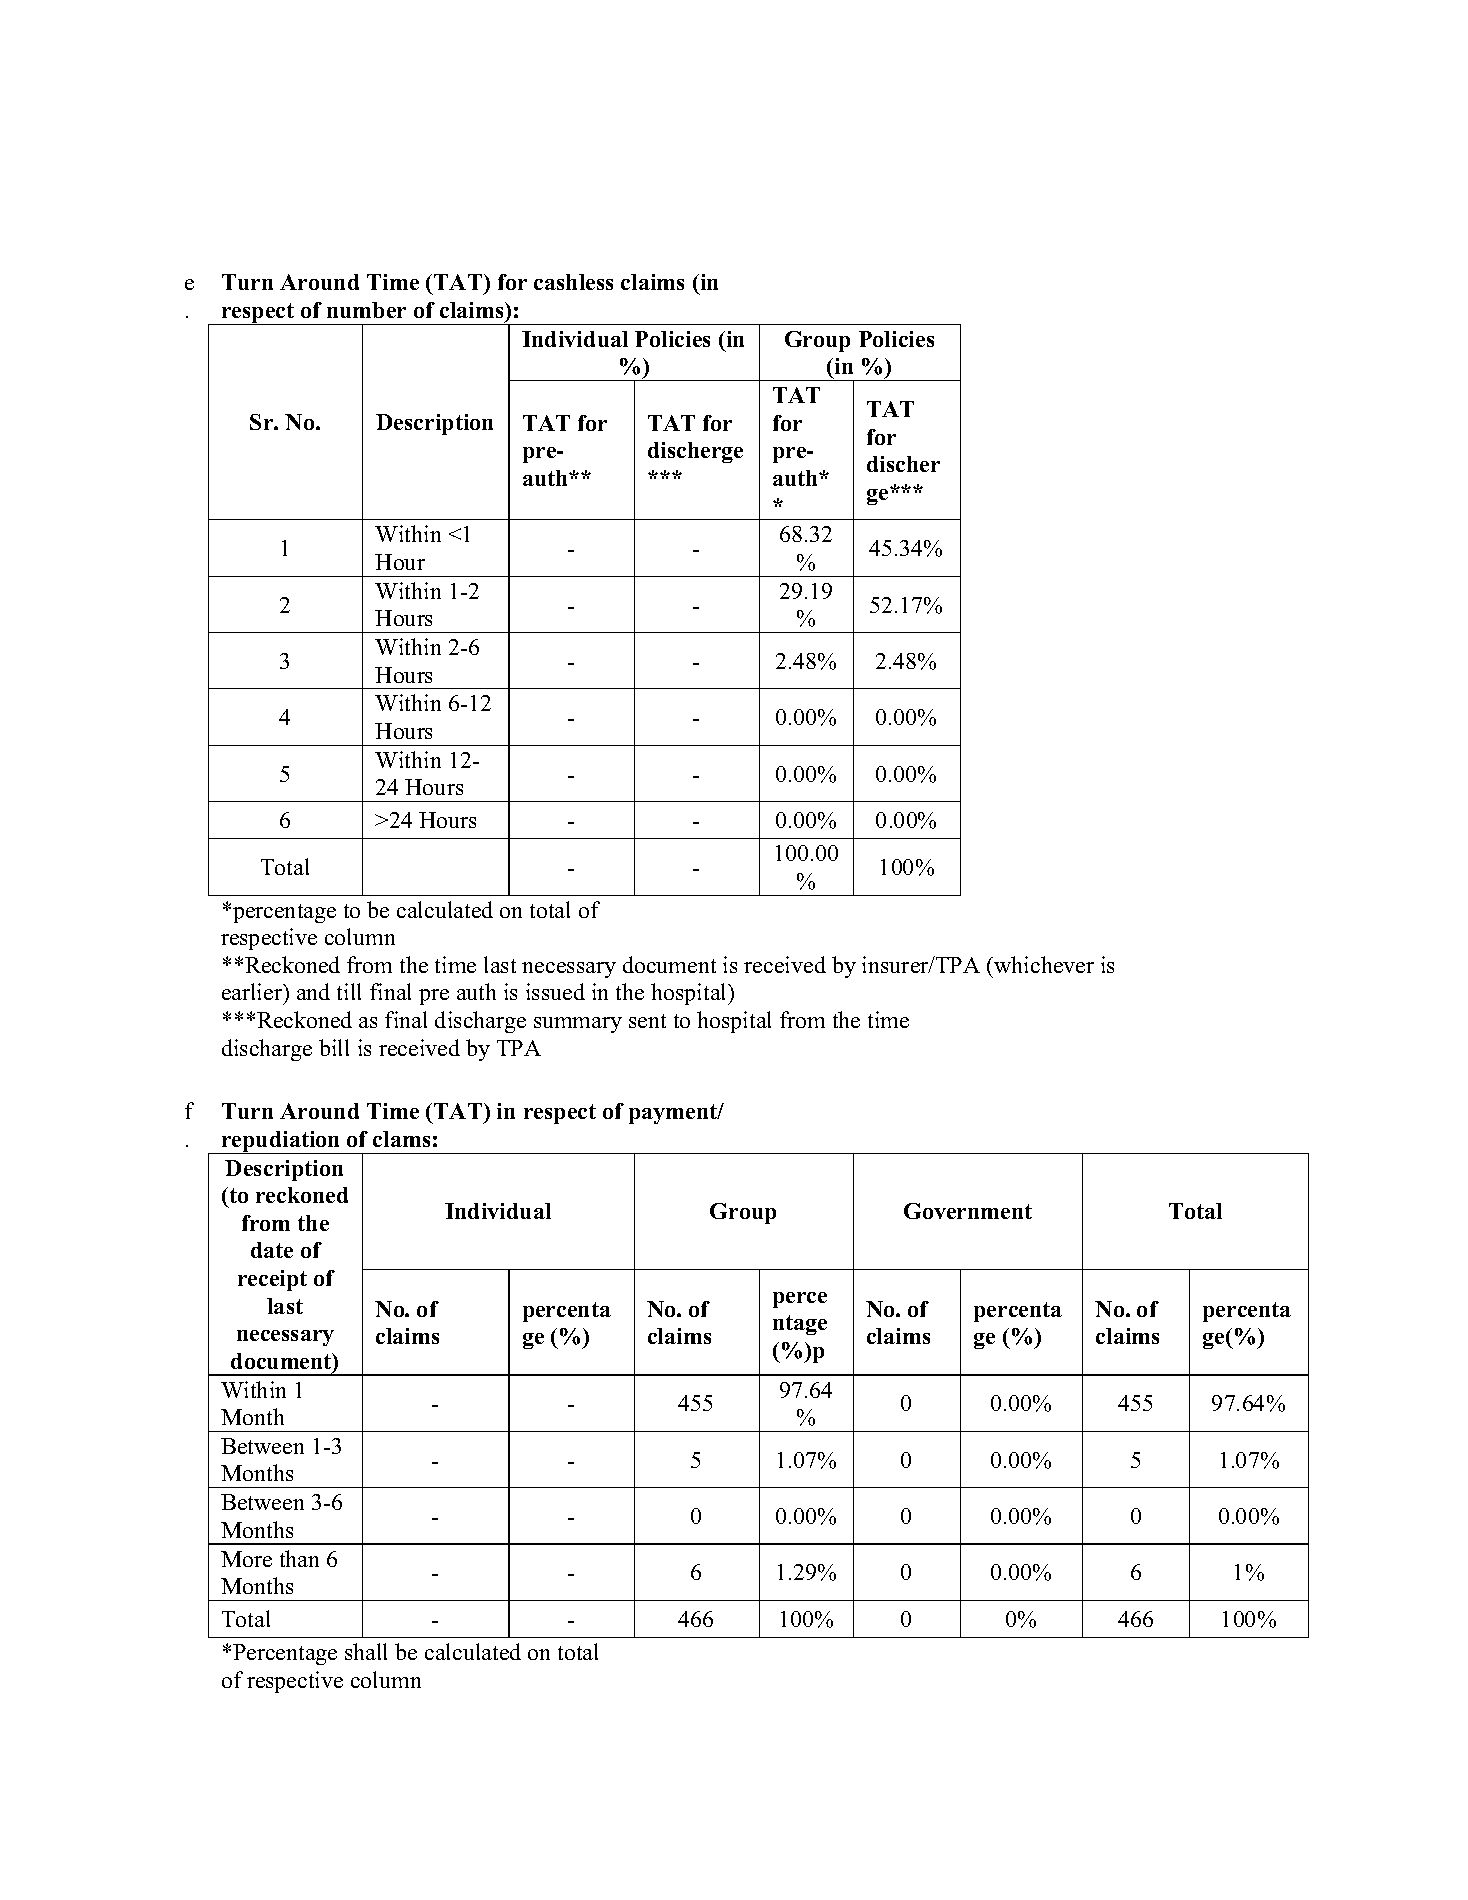  I want to click on shall, so click(366, 1651).
